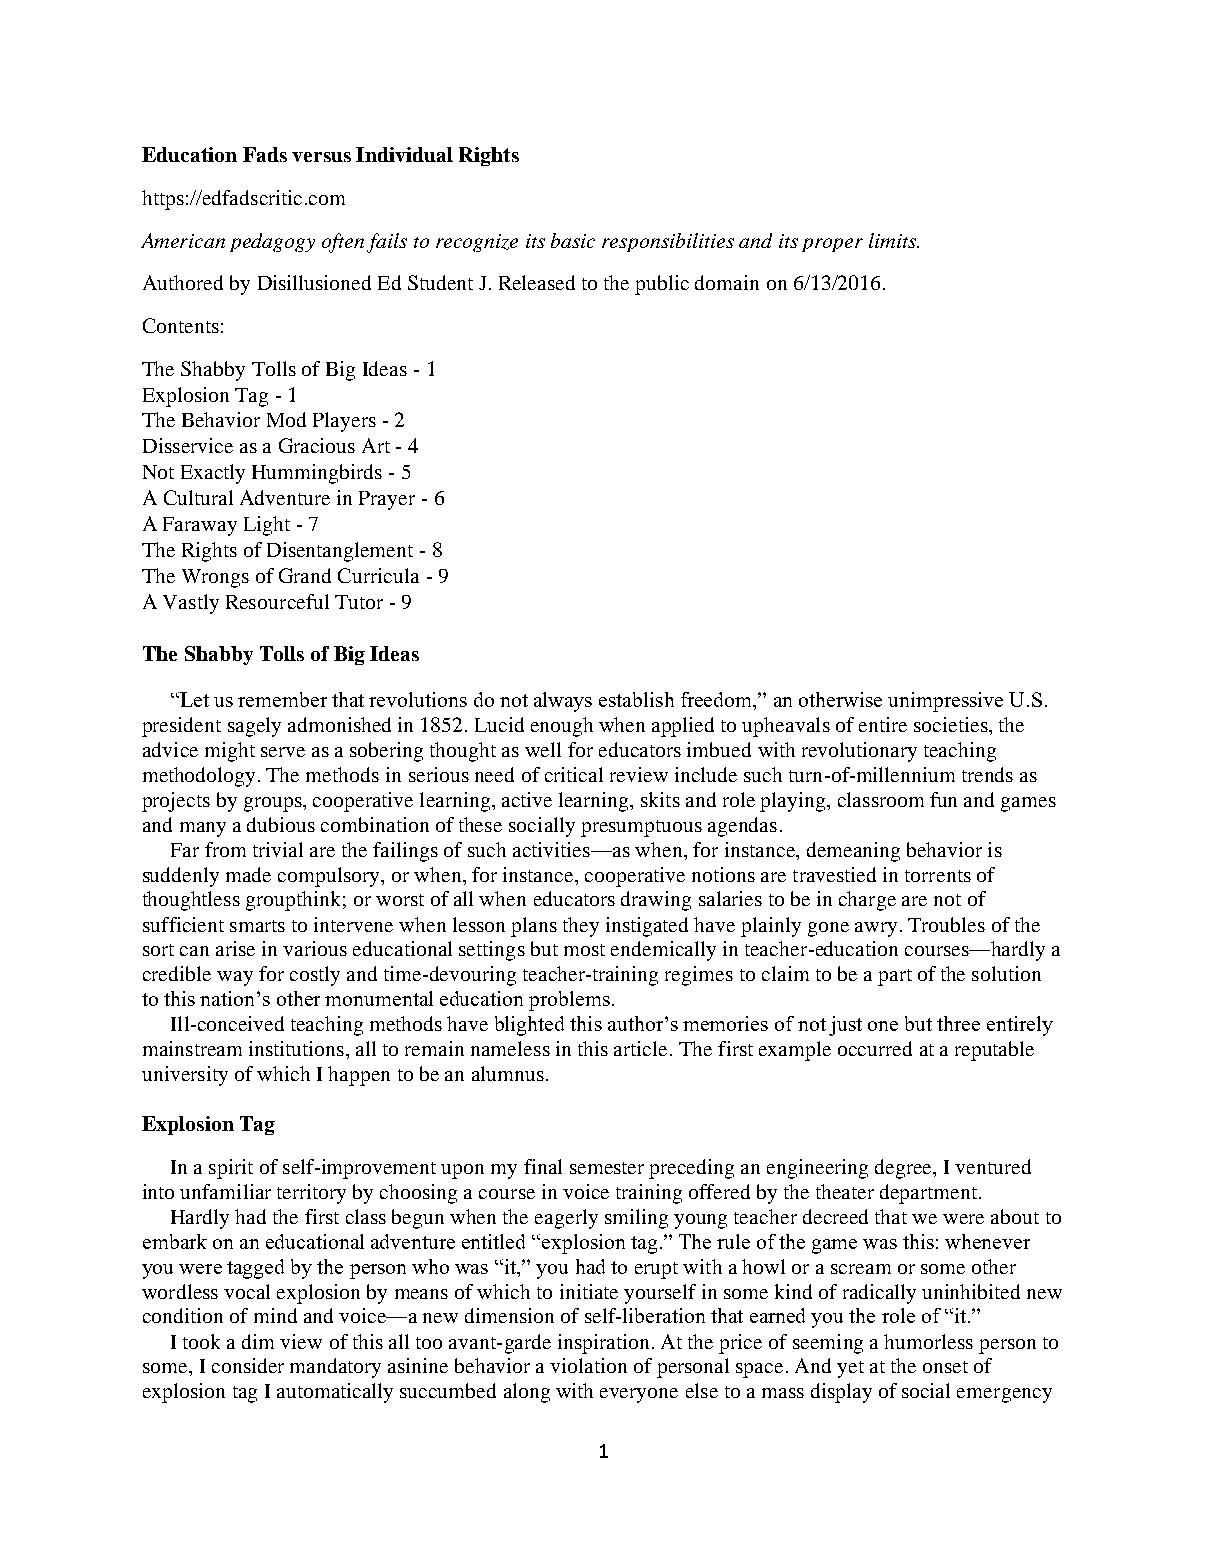  I want to click on awry, so click(876, 929).
